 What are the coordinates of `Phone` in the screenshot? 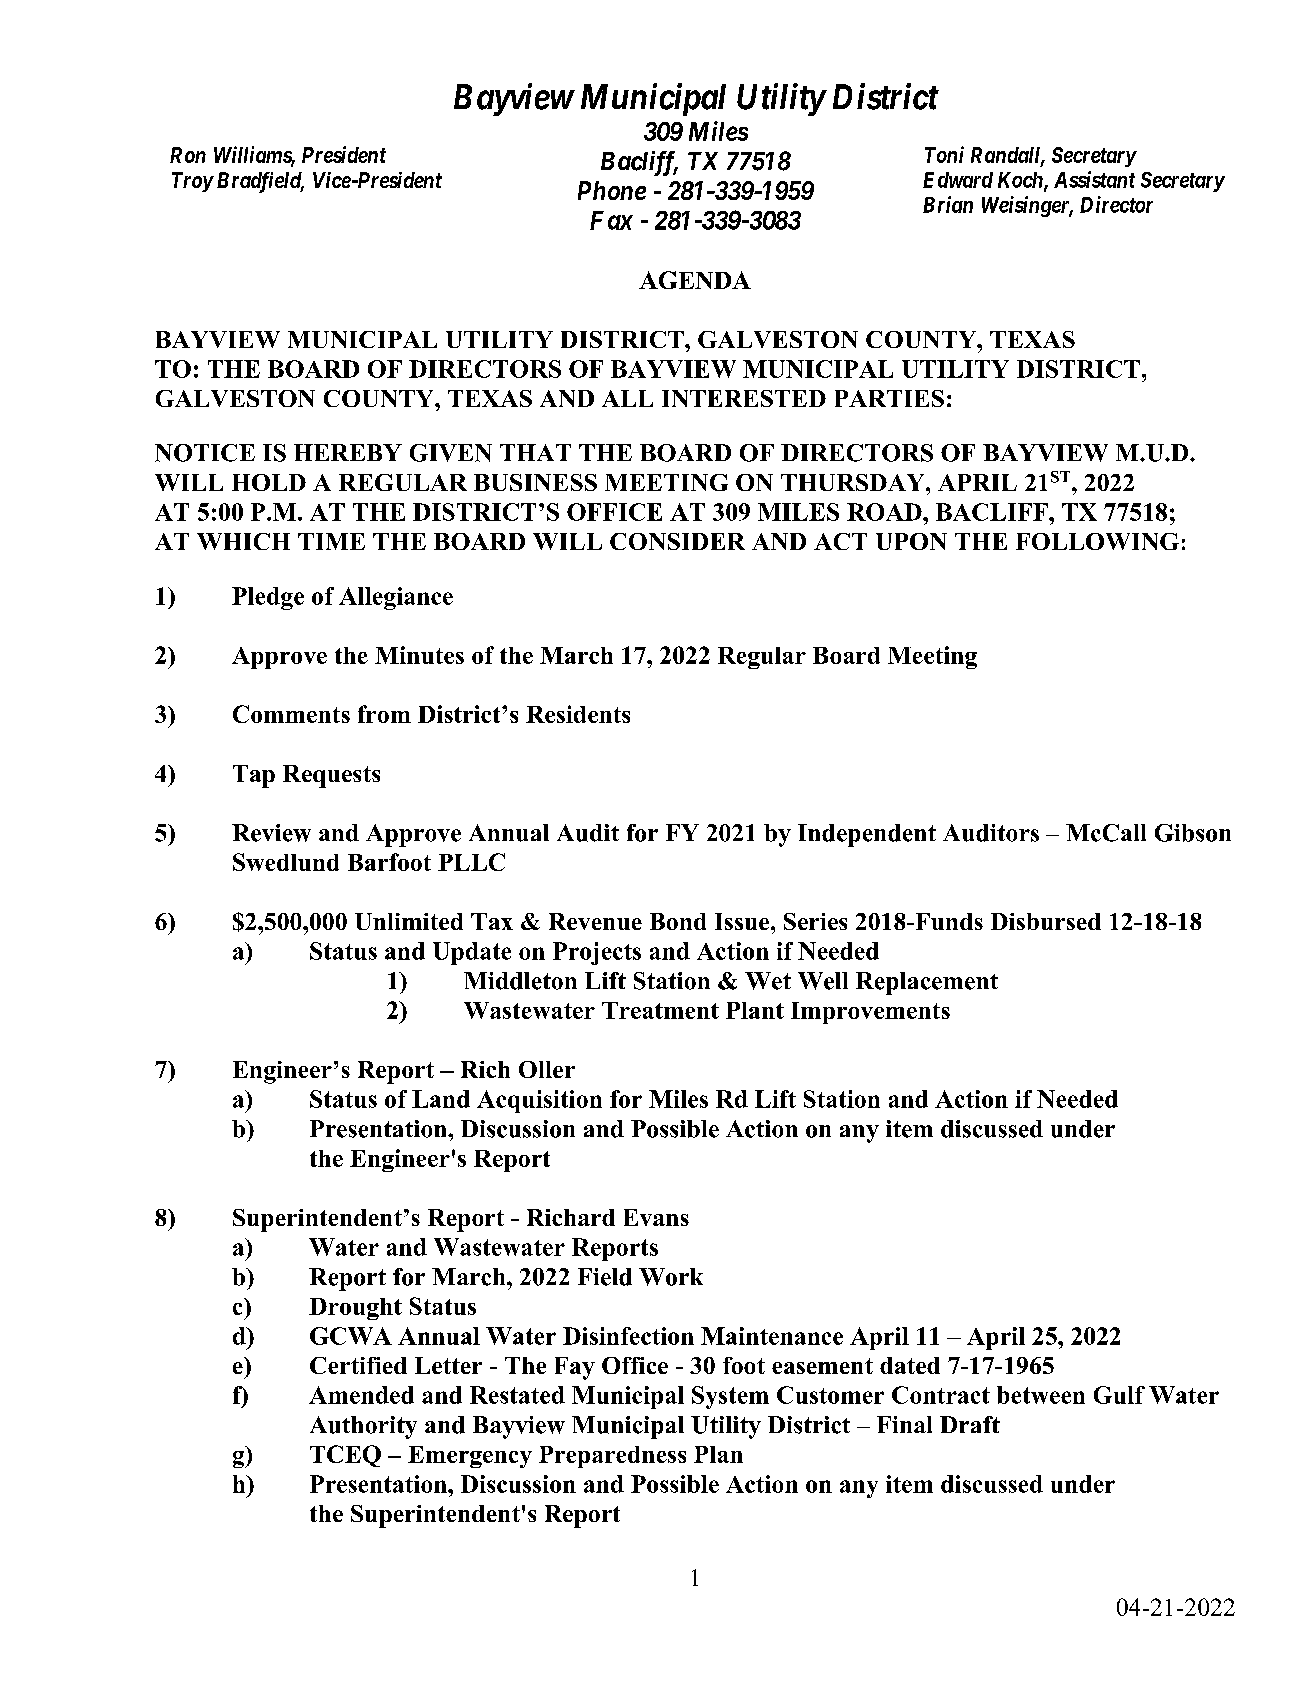 It's located at (612, 190).
